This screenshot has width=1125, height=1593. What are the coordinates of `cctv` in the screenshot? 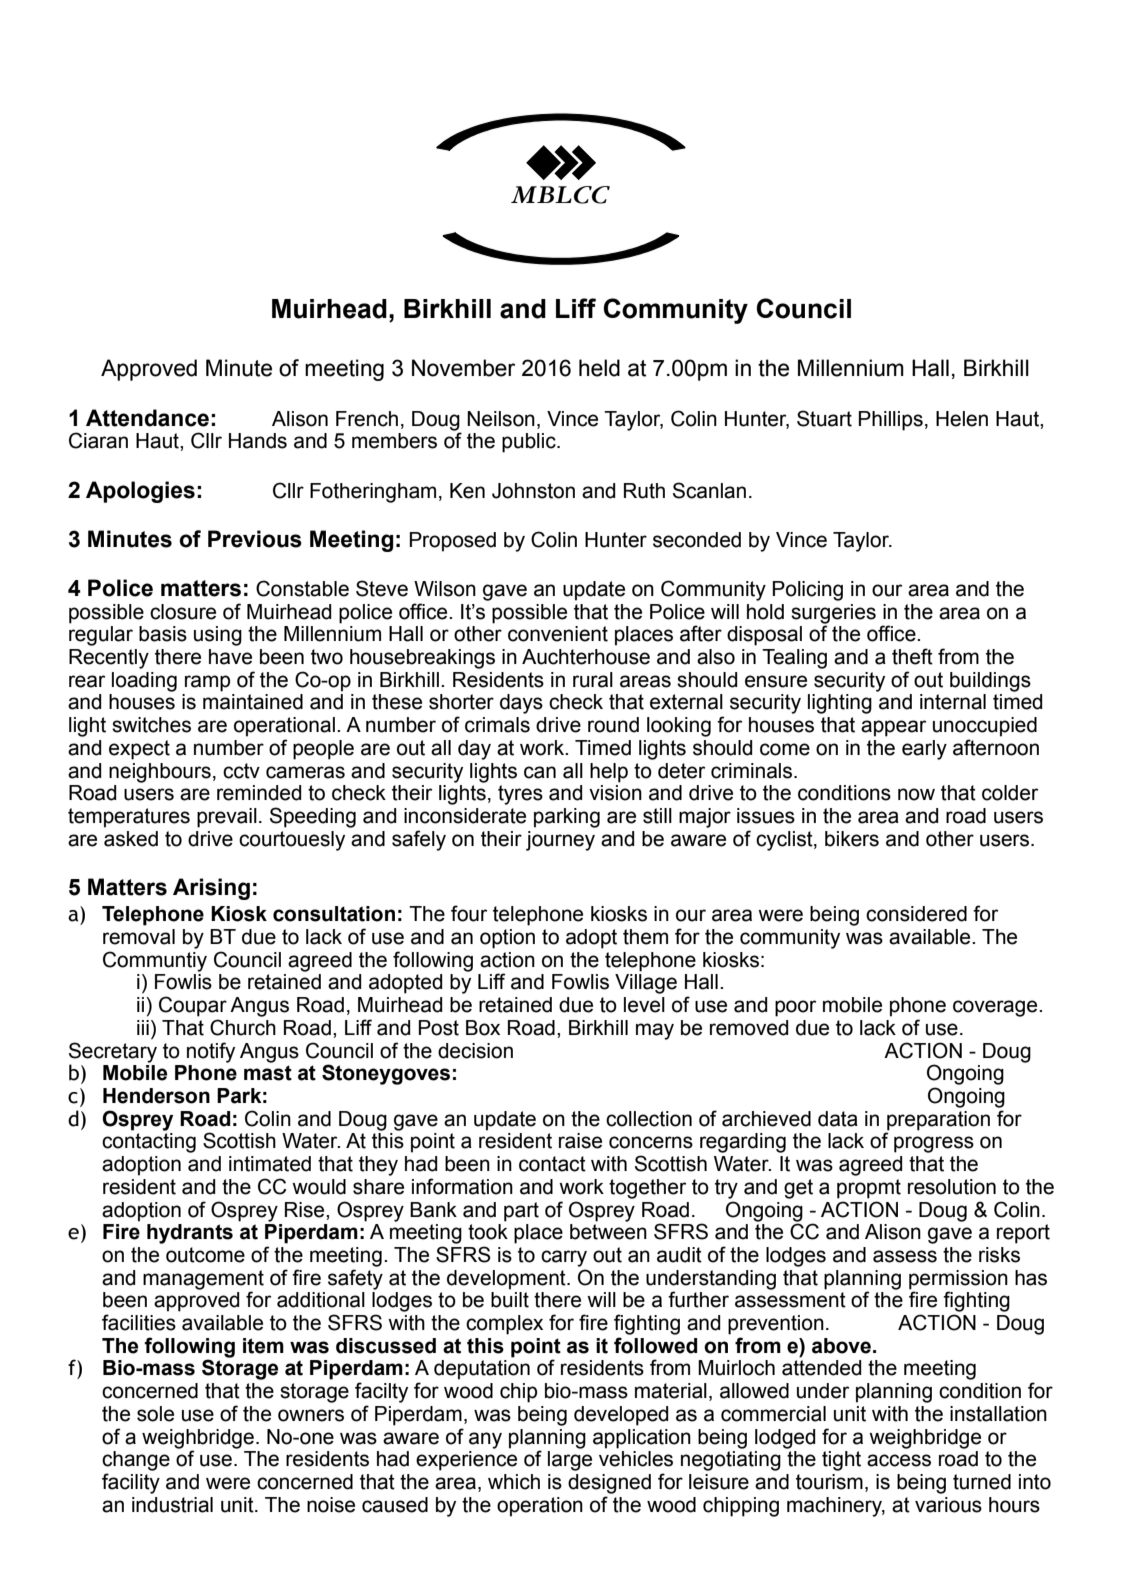 It's located at (241, 771).
